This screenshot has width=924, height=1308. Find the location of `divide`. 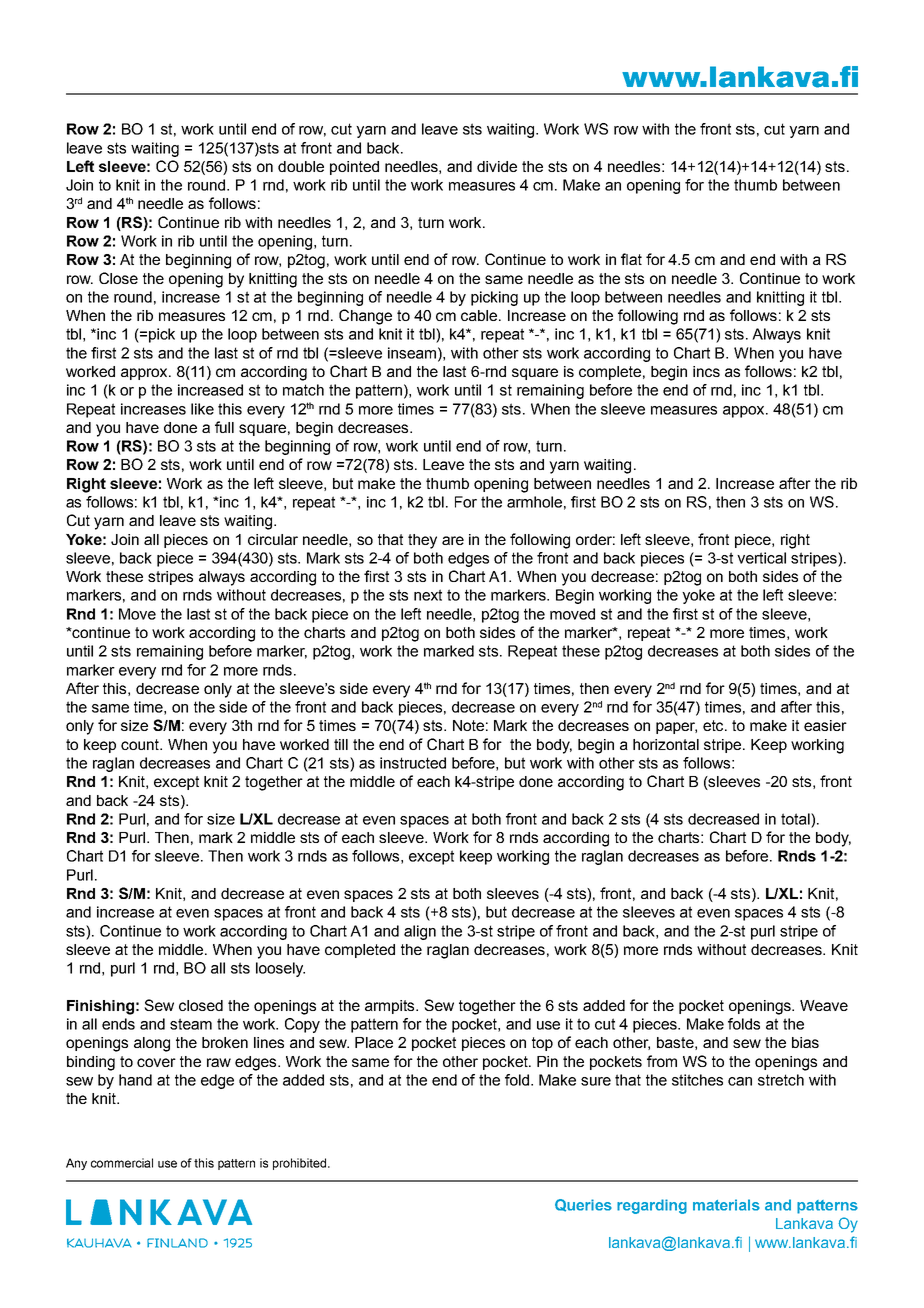

divide is located at coordinates (497, 166).
